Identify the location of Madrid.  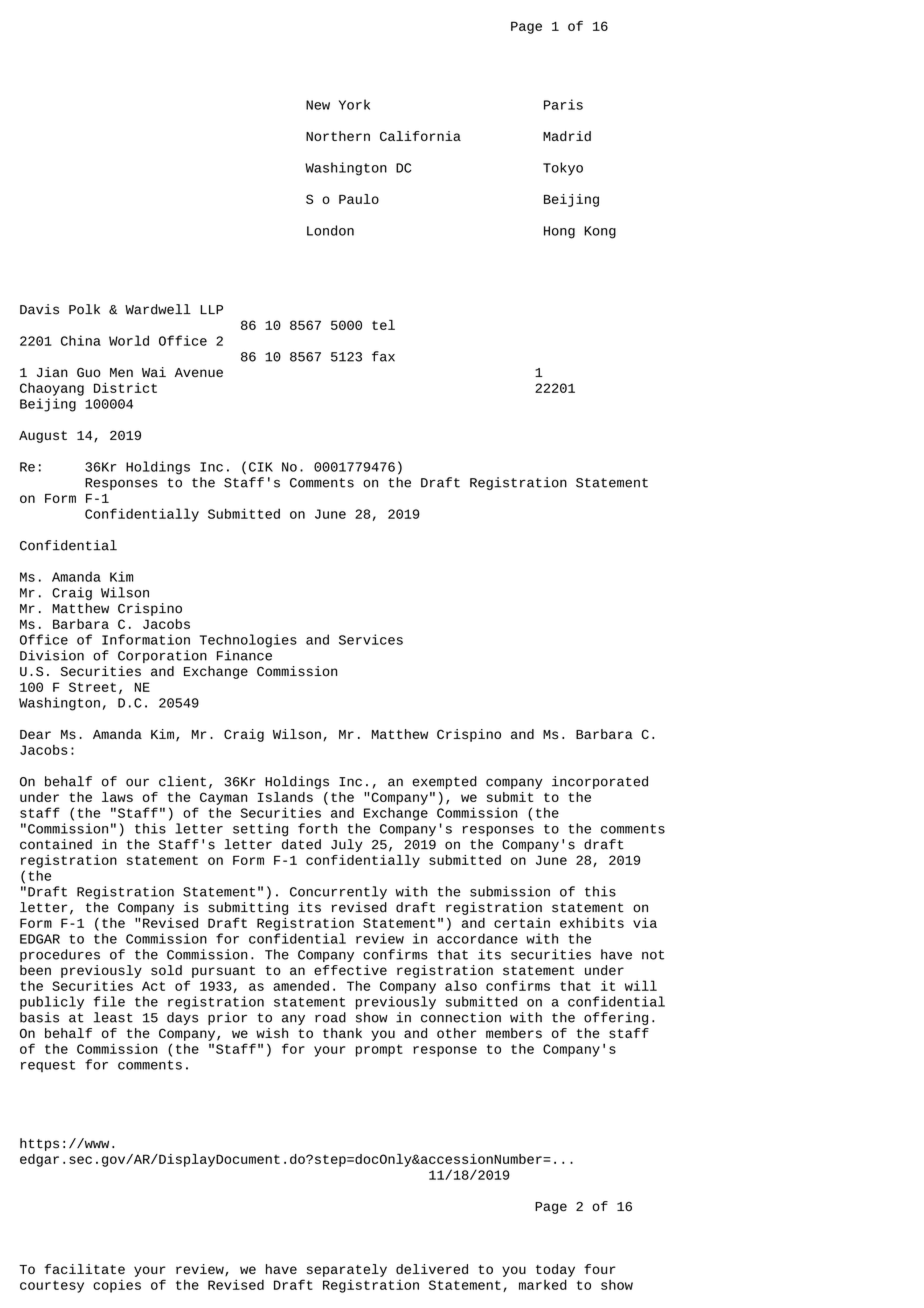
(567, 136).
